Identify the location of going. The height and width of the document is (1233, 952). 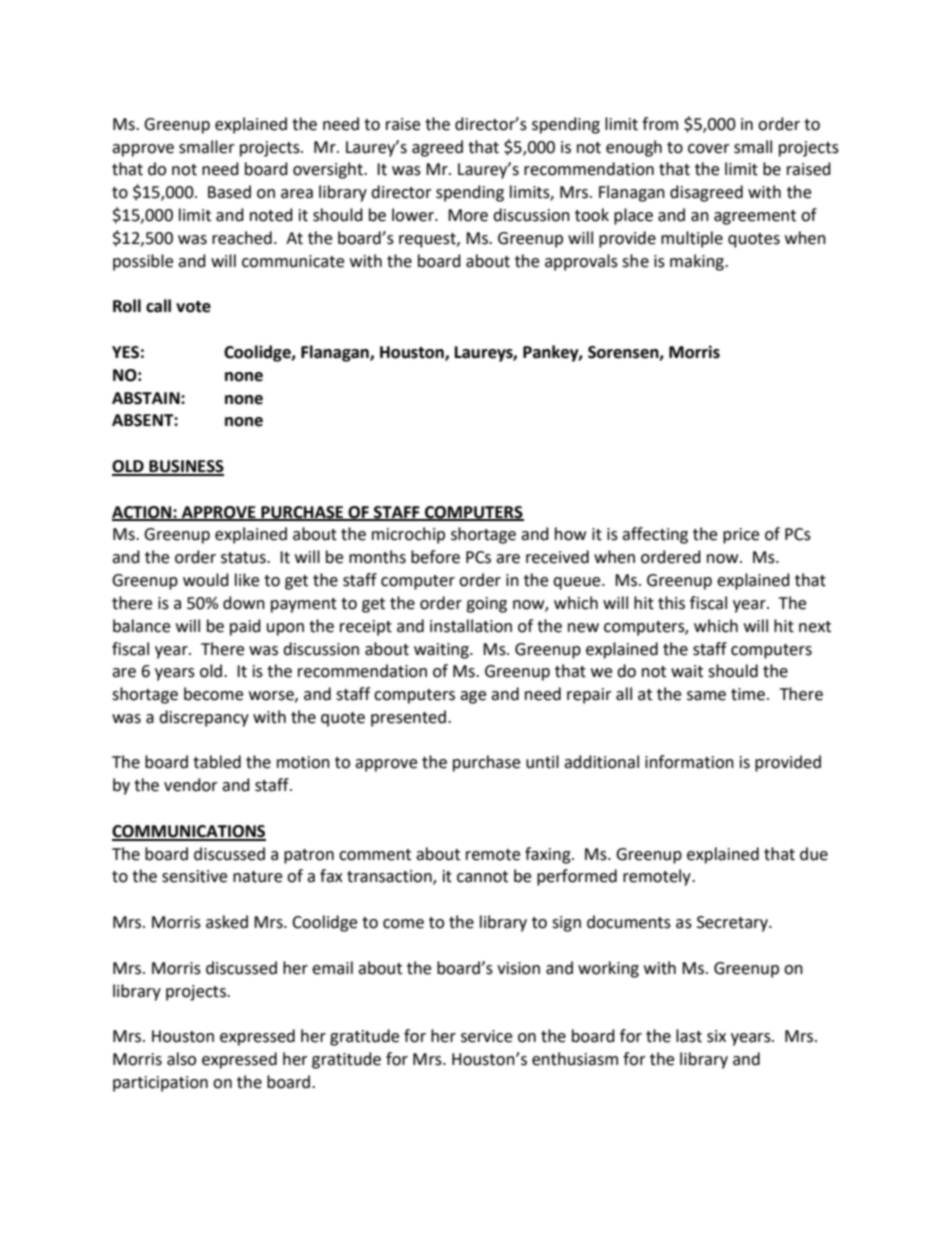
(486, 605).
